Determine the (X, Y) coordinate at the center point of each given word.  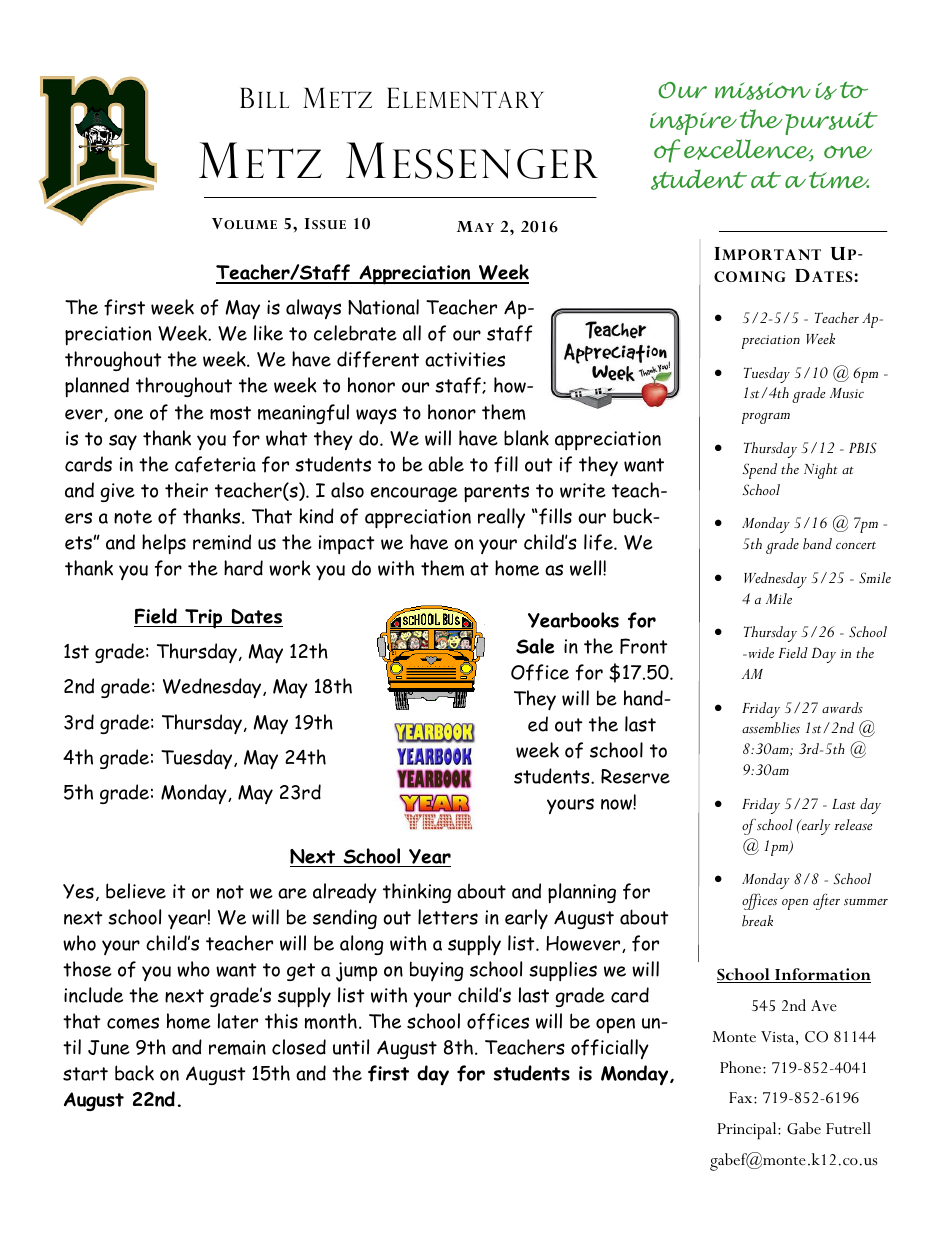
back (134, 1073)
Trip (204, 619)
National (383, 307)
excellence (749, 150)
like (268, 333)
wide (760, 652)
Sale (535, 646)
